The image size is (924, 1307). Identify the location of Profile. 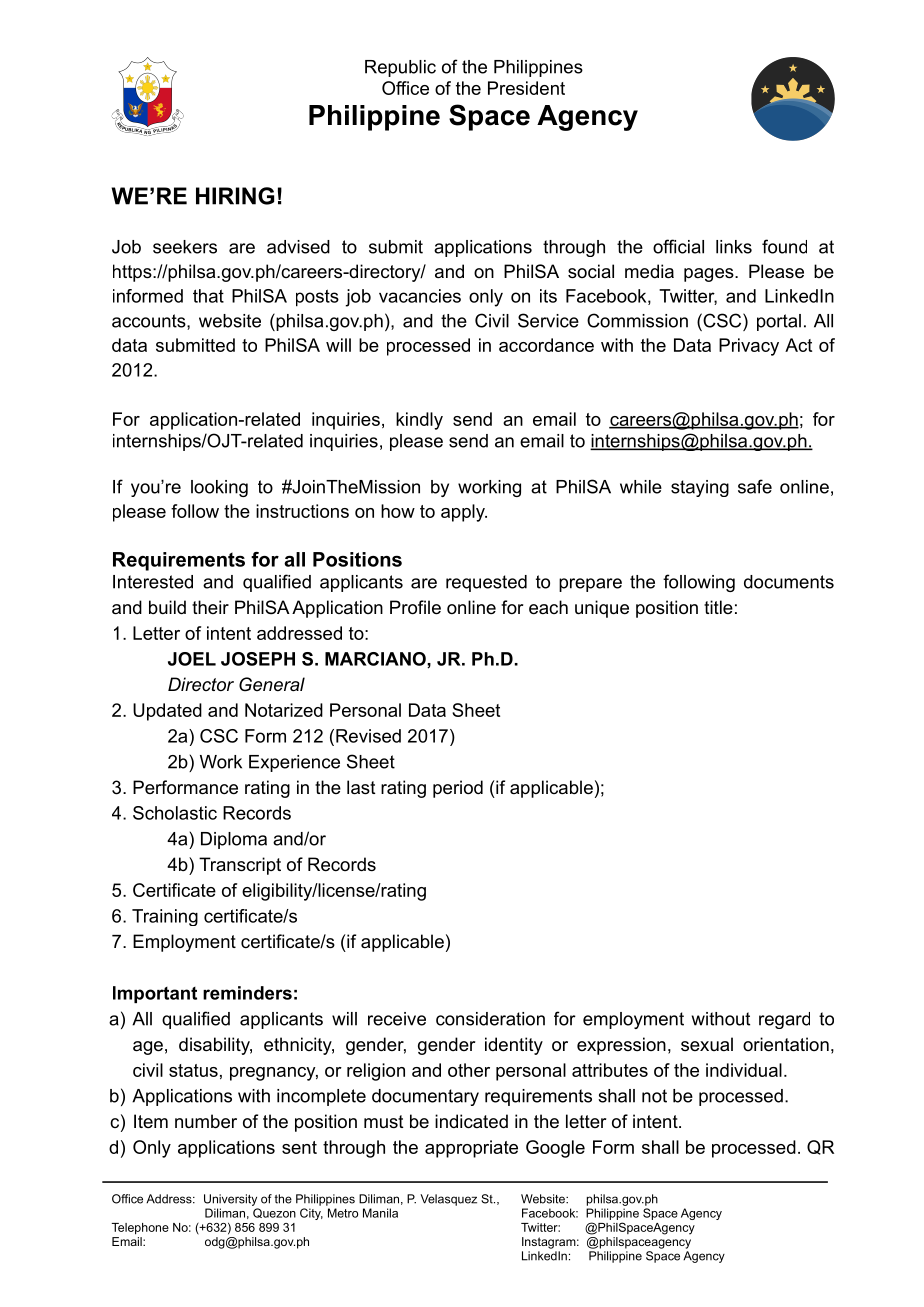
(415, 607).
